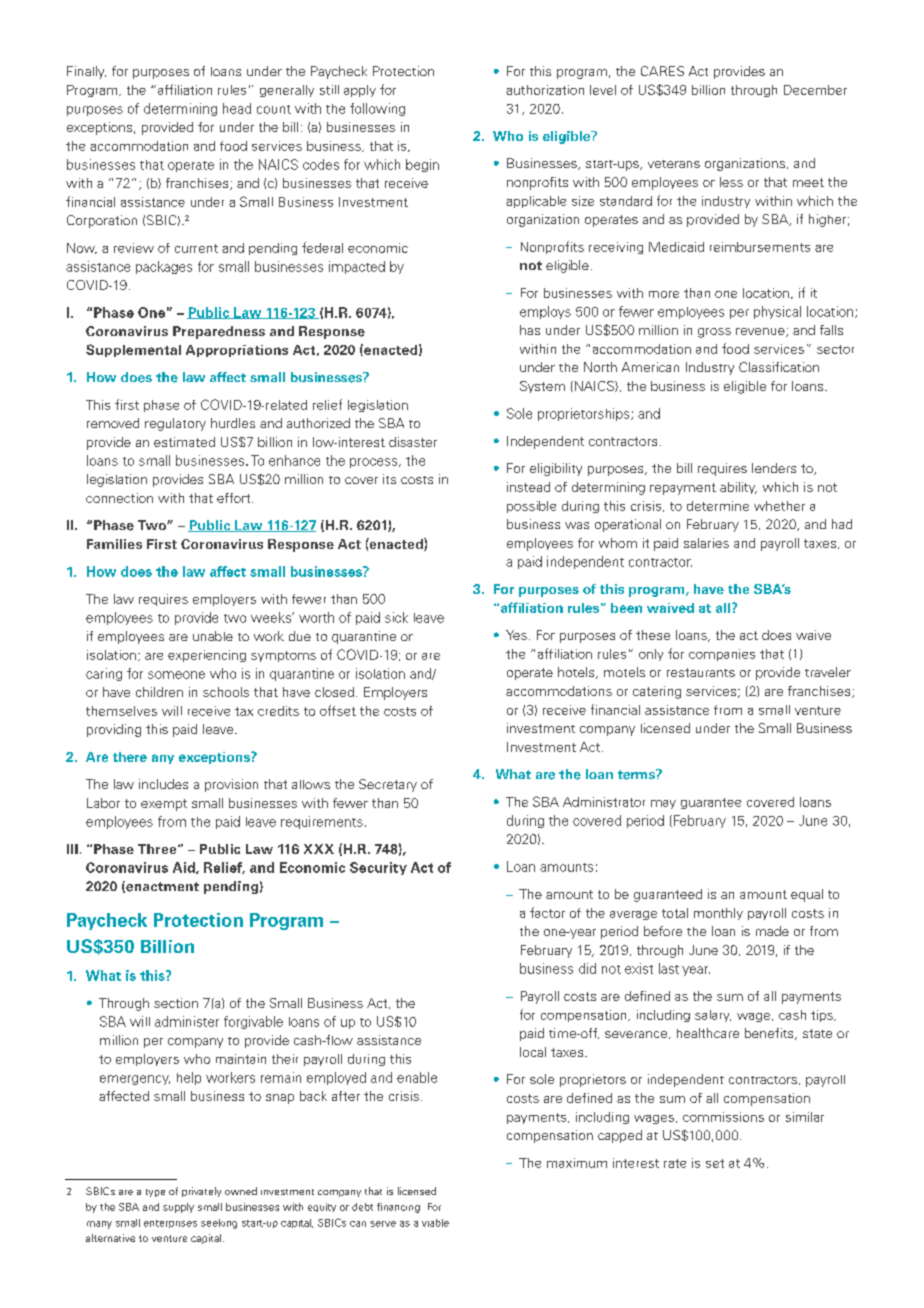  I want to click on companies, so click(722, 655).
